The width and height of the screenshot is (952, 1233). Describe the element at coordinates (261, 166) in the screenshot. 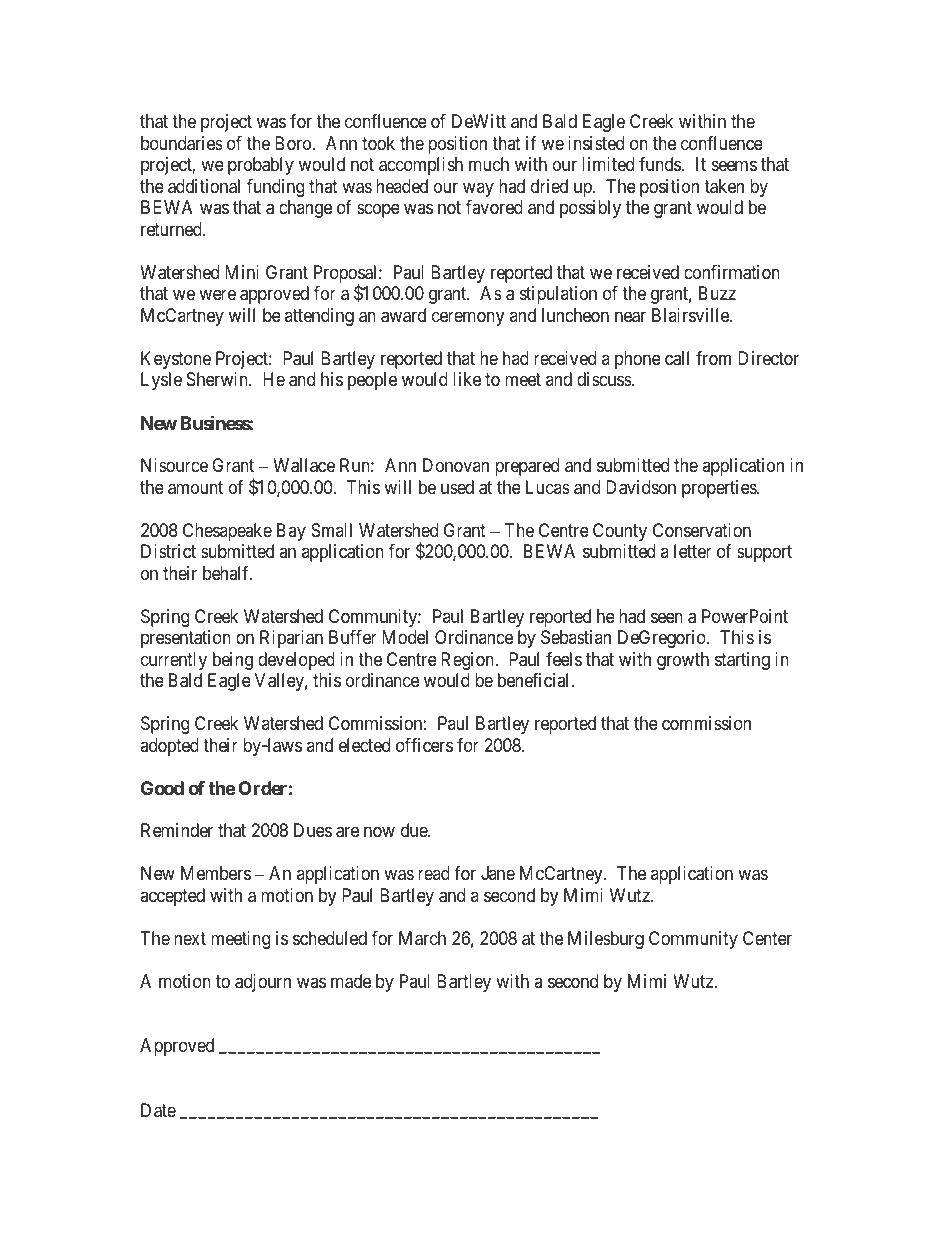

I see `probably` at that location.
